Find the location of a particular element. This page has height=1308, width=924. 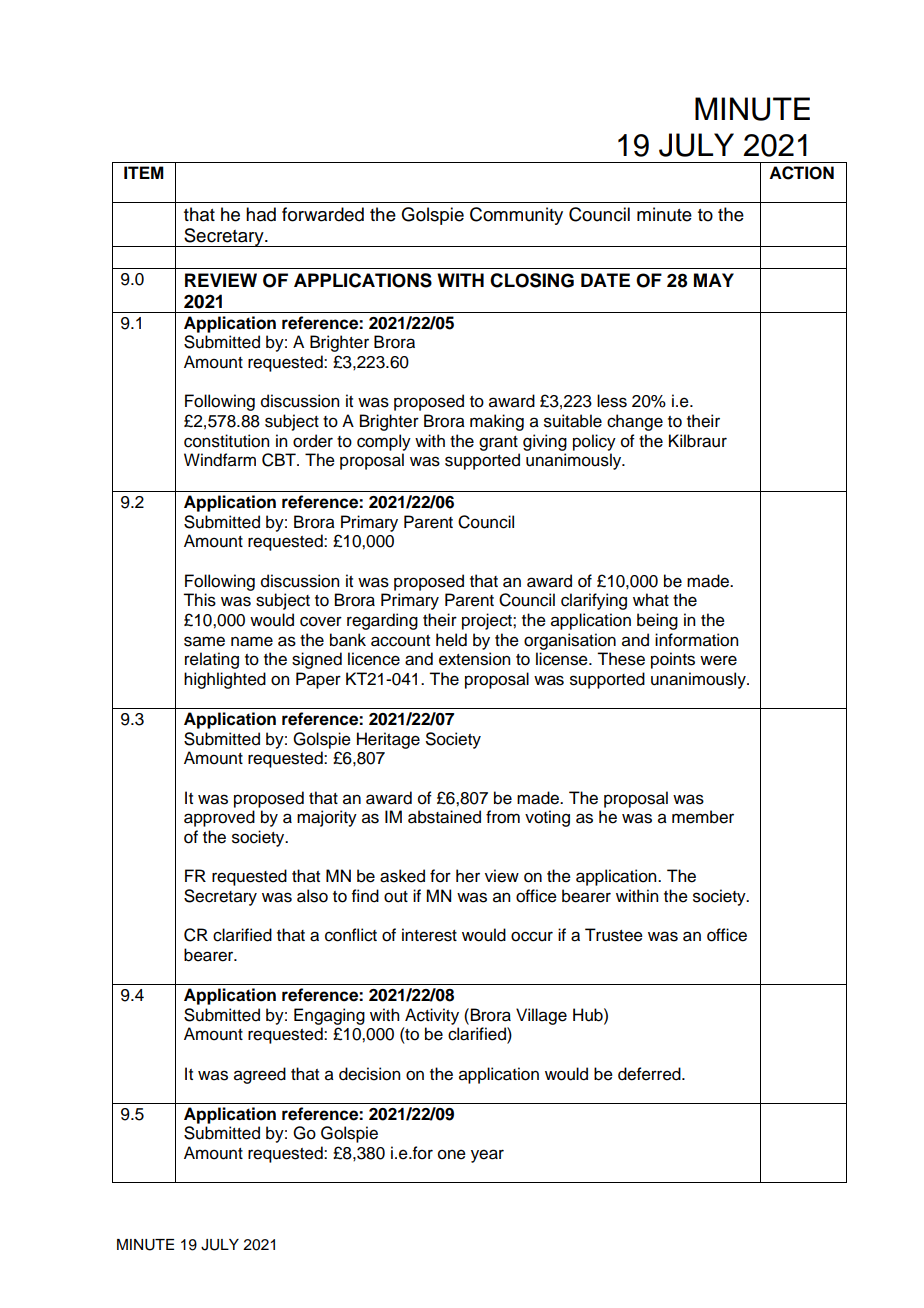

ACTION is located at coordinates (801, 173).
